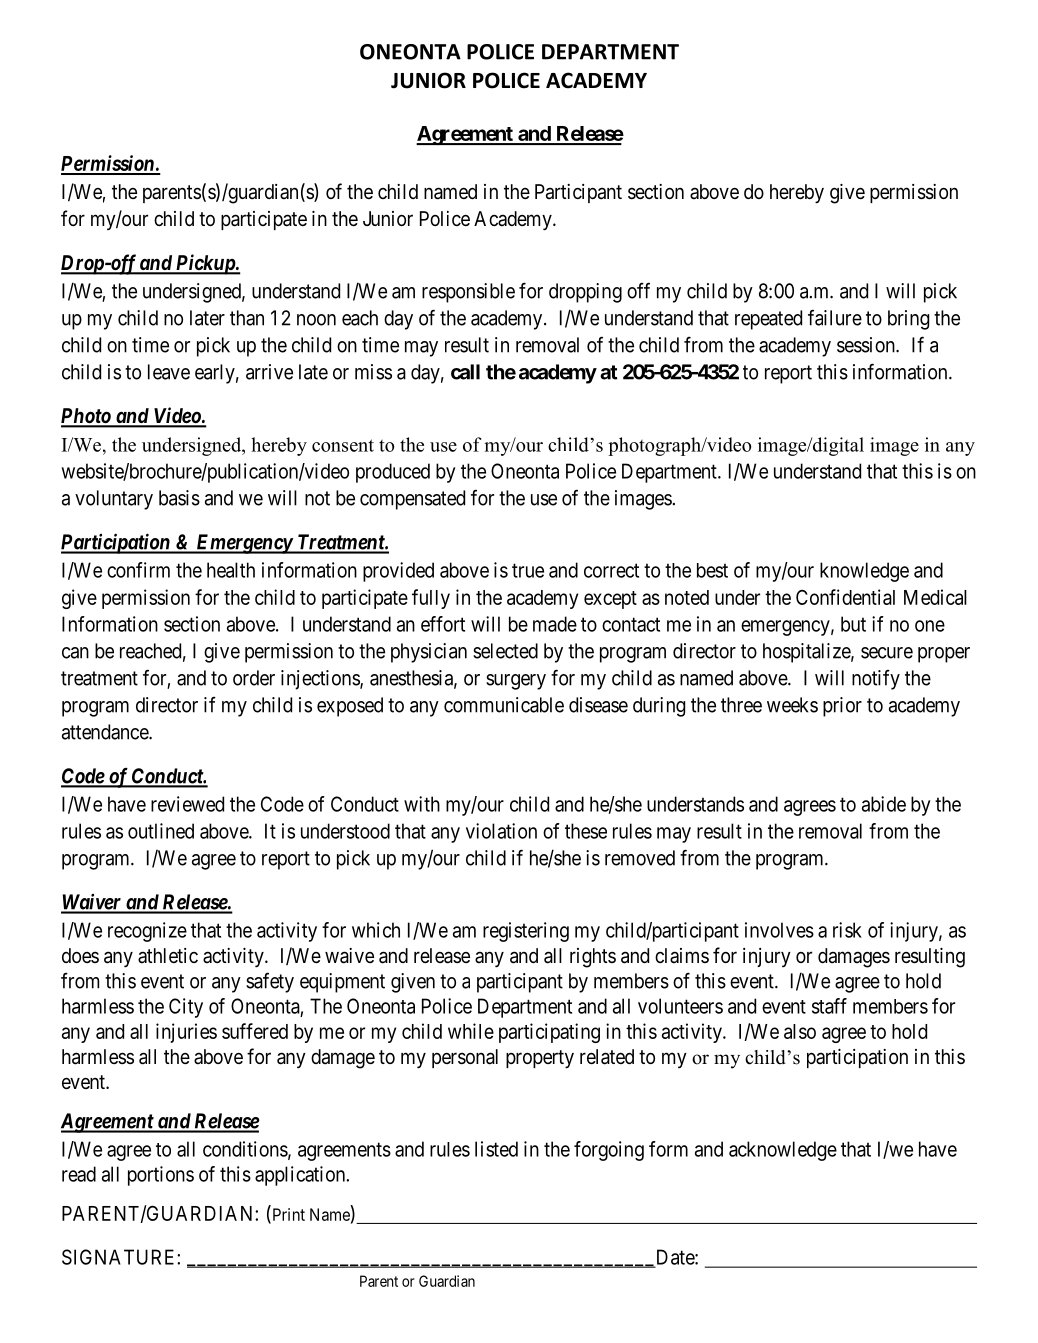 The height and width of the page is (1343, 1038). I want to click on reviewed, so click(187, 804).
